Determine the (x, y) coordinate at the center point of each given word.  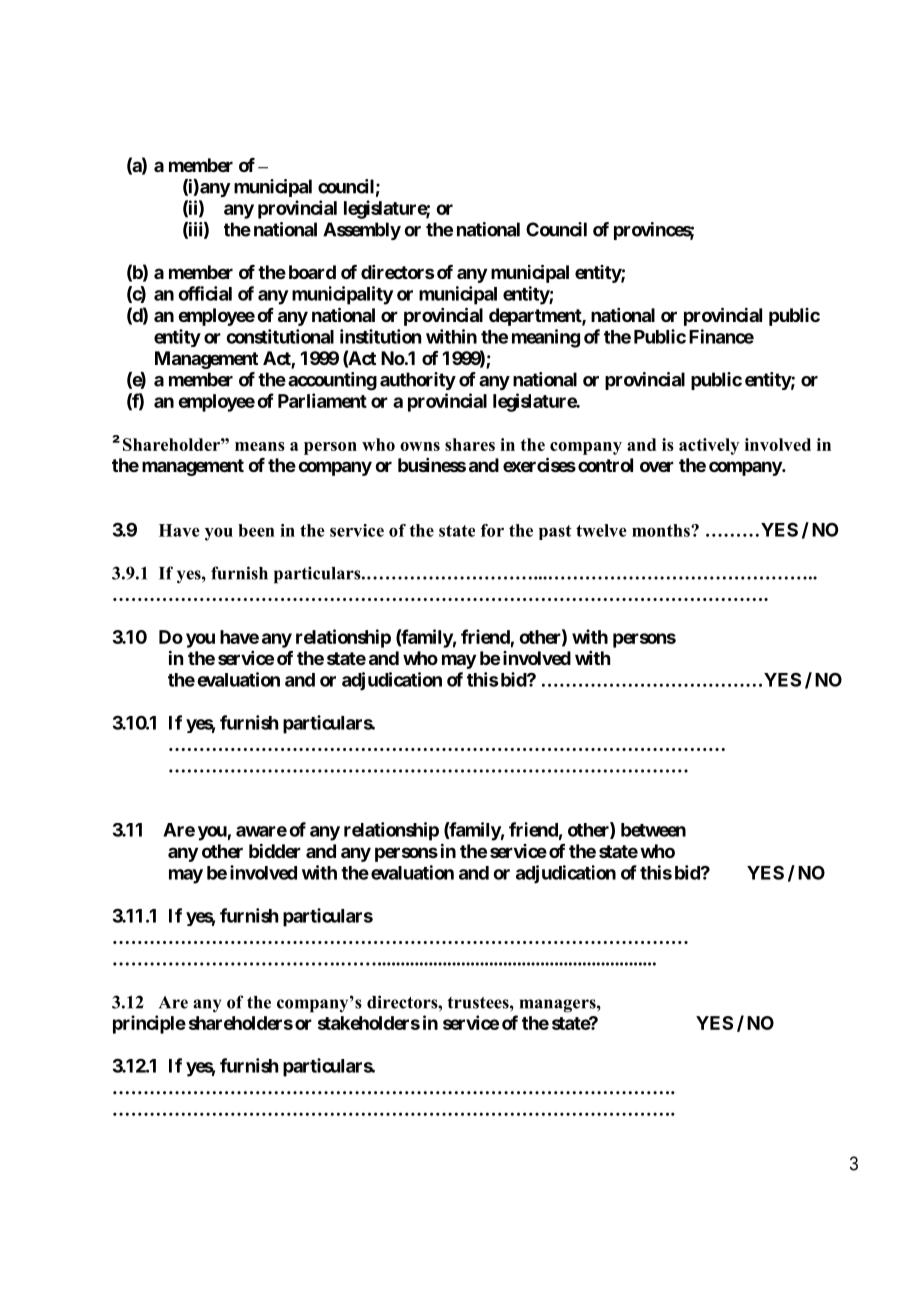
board (312, 272)
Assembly (362, 231)
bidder (275, 850)
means (260, 446)
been (256, 530)
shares (470, 444)
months (662, 530)
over (657, 466)
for (492, 530)
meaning (546, 338)
